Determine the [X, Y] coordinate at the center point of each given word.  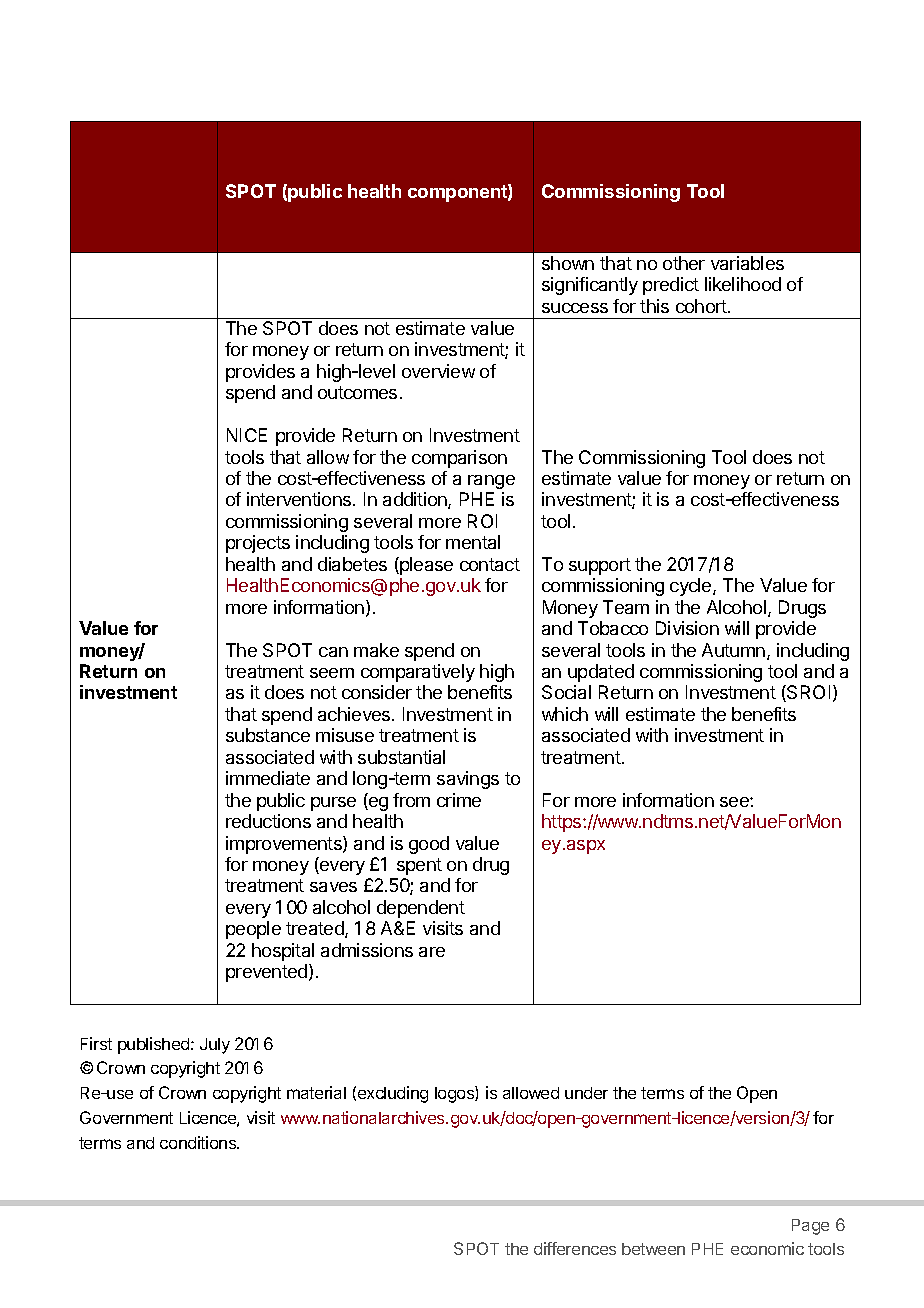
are [432, 952]
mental [473, 542]
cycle [692, 587]
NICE [247, 435]
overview [438, 371]
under [586, 1093]
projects [258, 544]
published [155, 1045]
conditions [199, 1142]
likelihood [743, 284]
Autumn [735, 651]
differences [575, 1248]
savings [468, 780]
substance [268, 735]
